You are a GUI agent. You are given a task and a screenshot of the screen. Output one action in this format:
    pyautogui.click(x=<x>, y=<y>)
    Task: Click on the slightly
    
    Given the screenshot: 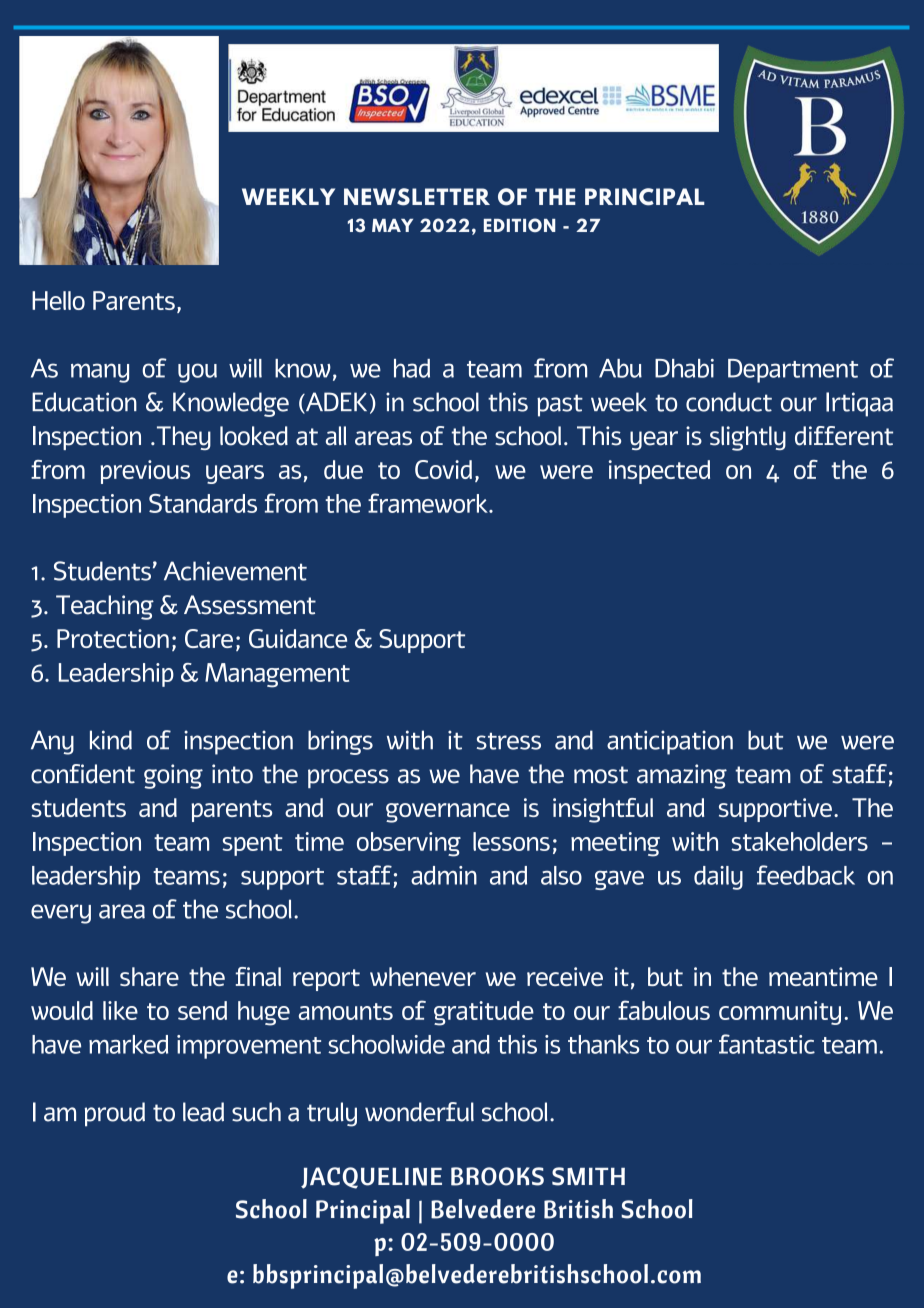 What is the action you would take?
    pyautogui.click(x=748, y=438)
